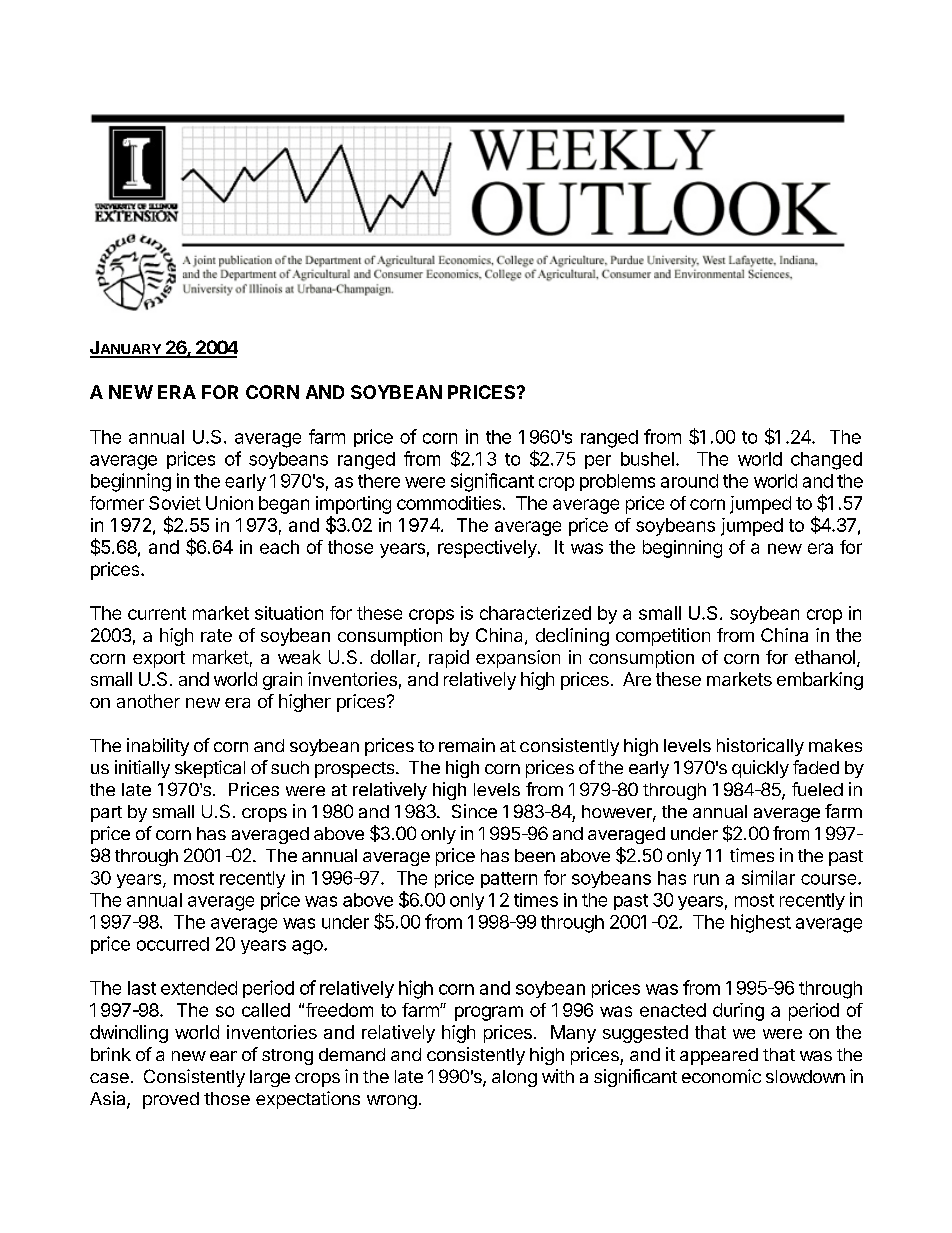 Image resolution: width=952 pixels, height=1233 pixels. I want to click on along, so click(514, 1078).
